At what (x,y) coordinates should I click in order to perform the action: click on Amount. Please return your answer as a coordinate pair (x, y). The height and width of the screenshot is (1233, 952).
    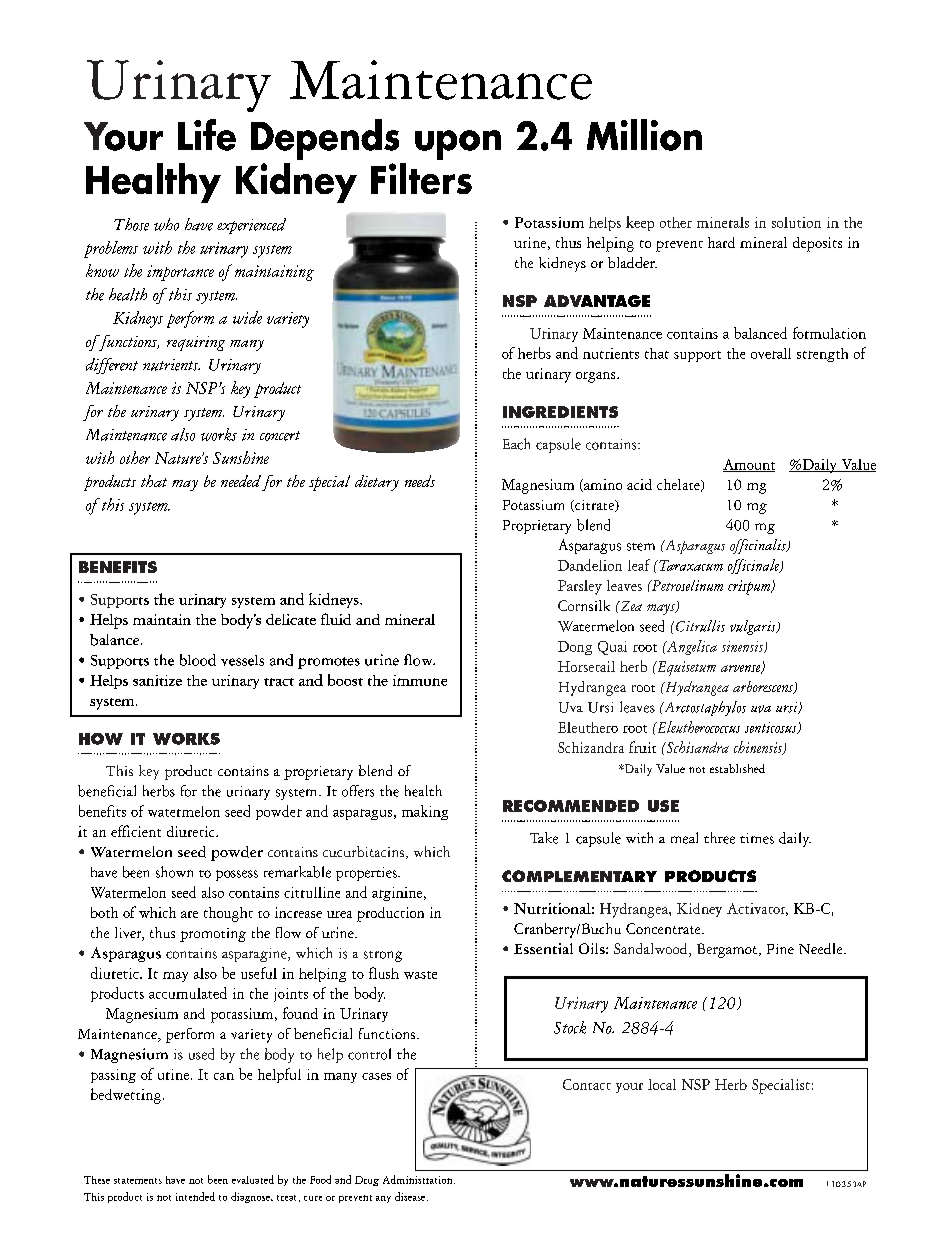
    Looking at the image, I should click on (749, 465).
